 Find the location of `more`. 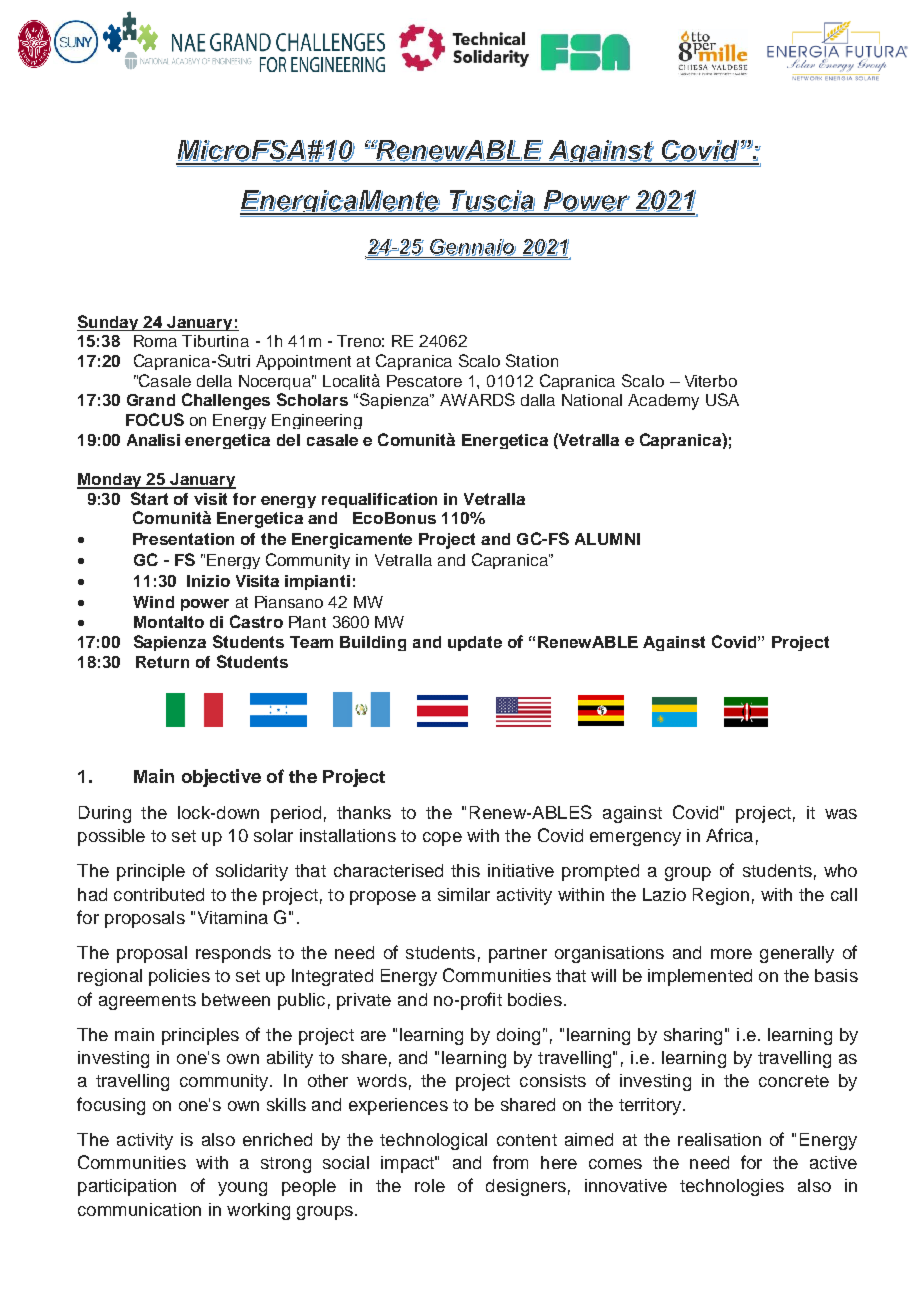

more is located at coordinates (731, 954).
